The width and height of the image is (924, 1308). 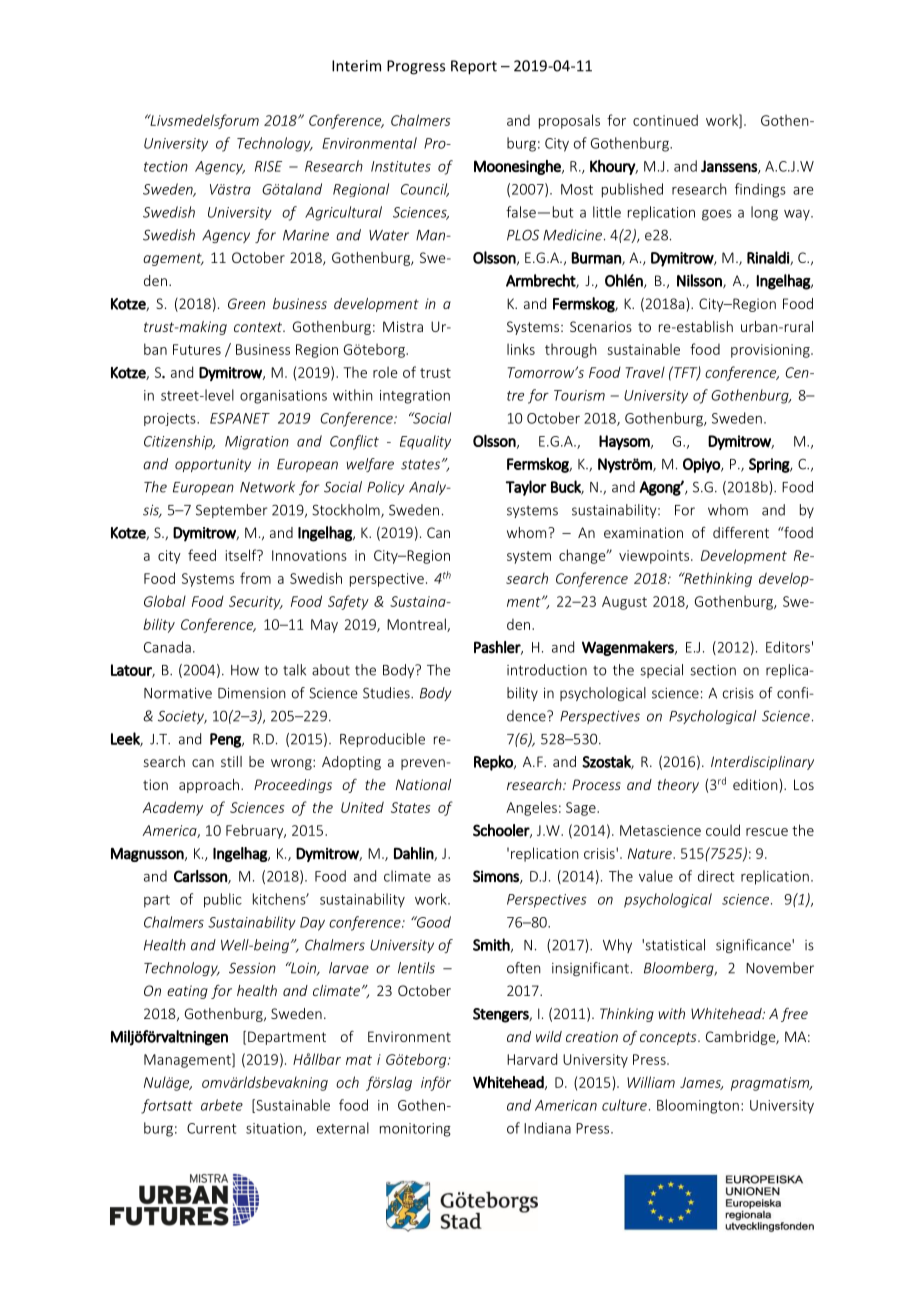 What do you see at coordinates (741, 532) in the image?
I see `different` at bounding box center [741, 532].
